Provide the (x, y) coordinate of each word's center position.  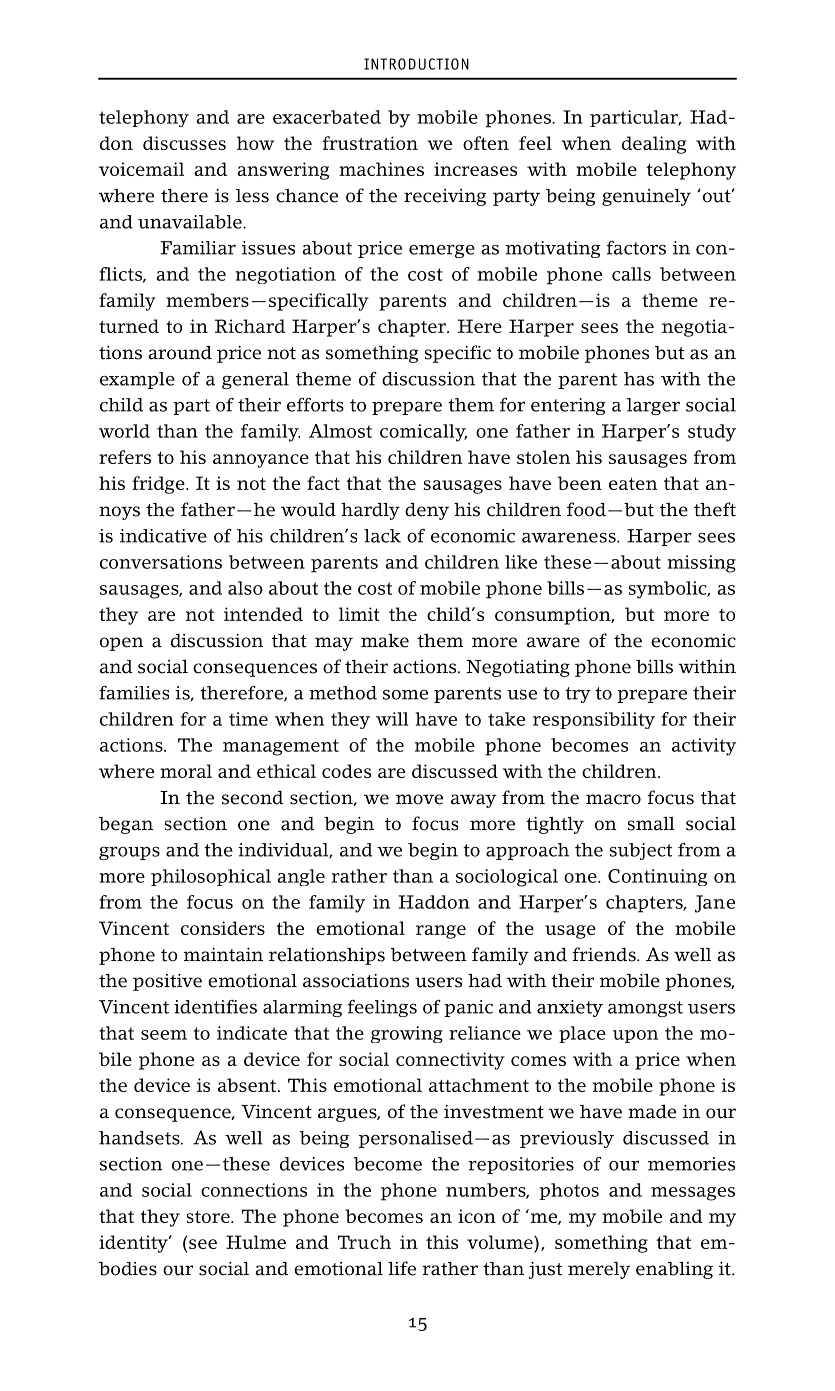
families (134, 693)
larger (653, 406)
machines (381, 169)
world (124, 431)
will (392, 719)
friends (605, 954)
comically (423, 433)
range (441, 932)
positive (167, 982)
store (209, 1216)
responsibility (594, 720)
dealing (654, 145)
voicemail (141, 169)
